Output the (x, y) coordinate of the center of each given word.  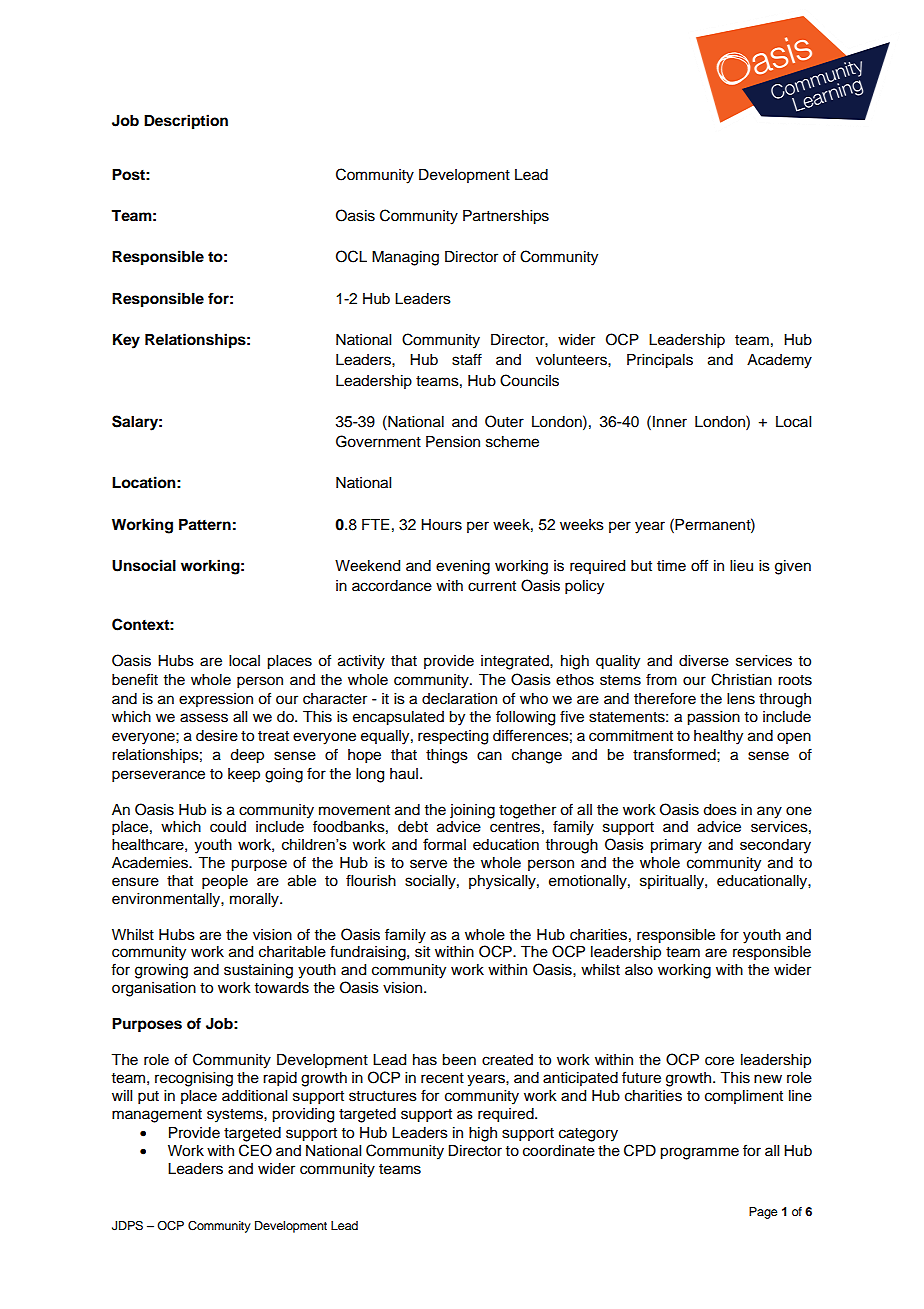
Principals (660, 361)
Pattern (205, 525)
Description (186, 122)
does (720, 810)
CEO (255, 1150)
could (228, 827)
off (699, 565)
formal (444, 844)
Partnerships (506, 217)
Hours (441, 525)
